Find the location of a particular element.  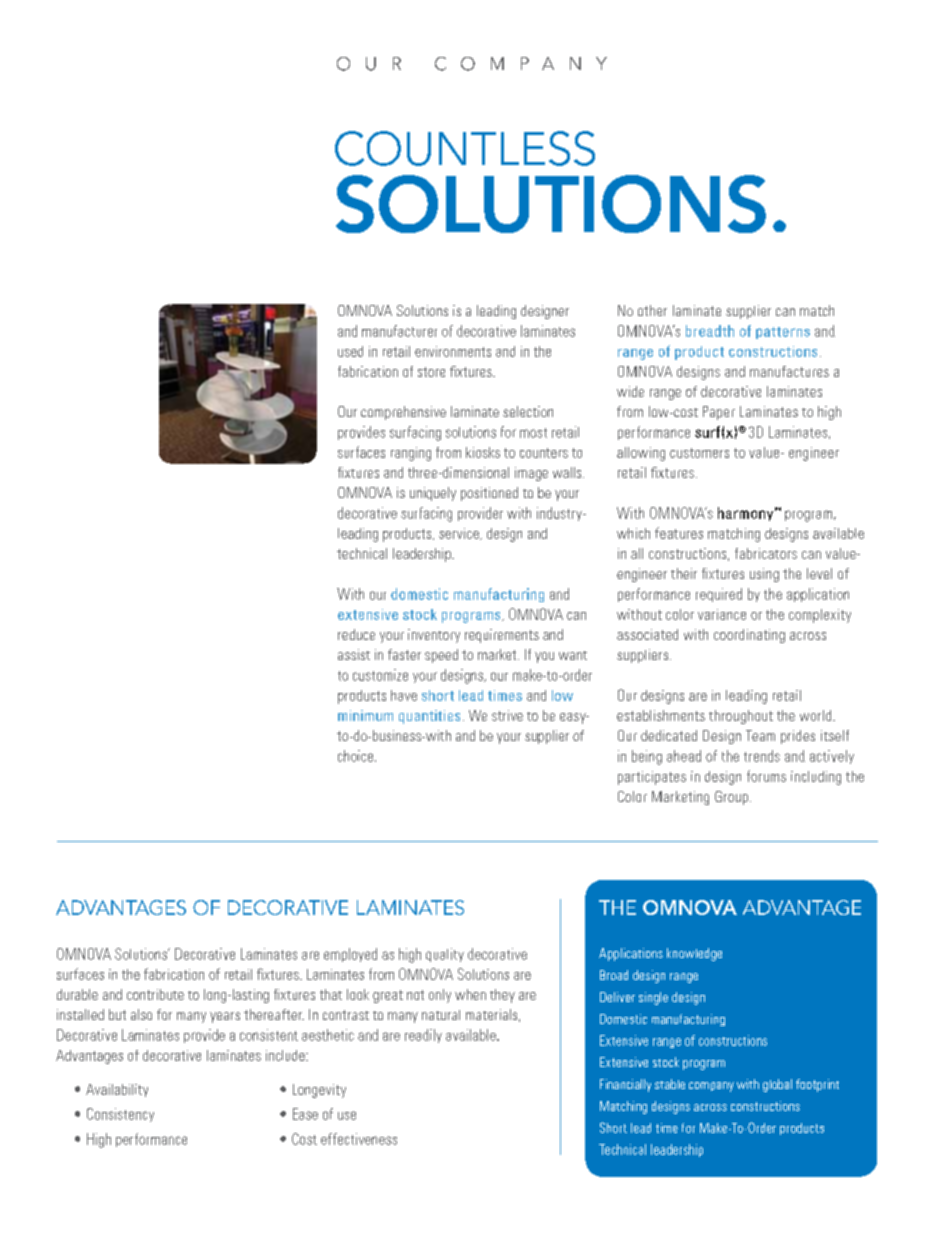

other is located at coordinates (652, 310).
